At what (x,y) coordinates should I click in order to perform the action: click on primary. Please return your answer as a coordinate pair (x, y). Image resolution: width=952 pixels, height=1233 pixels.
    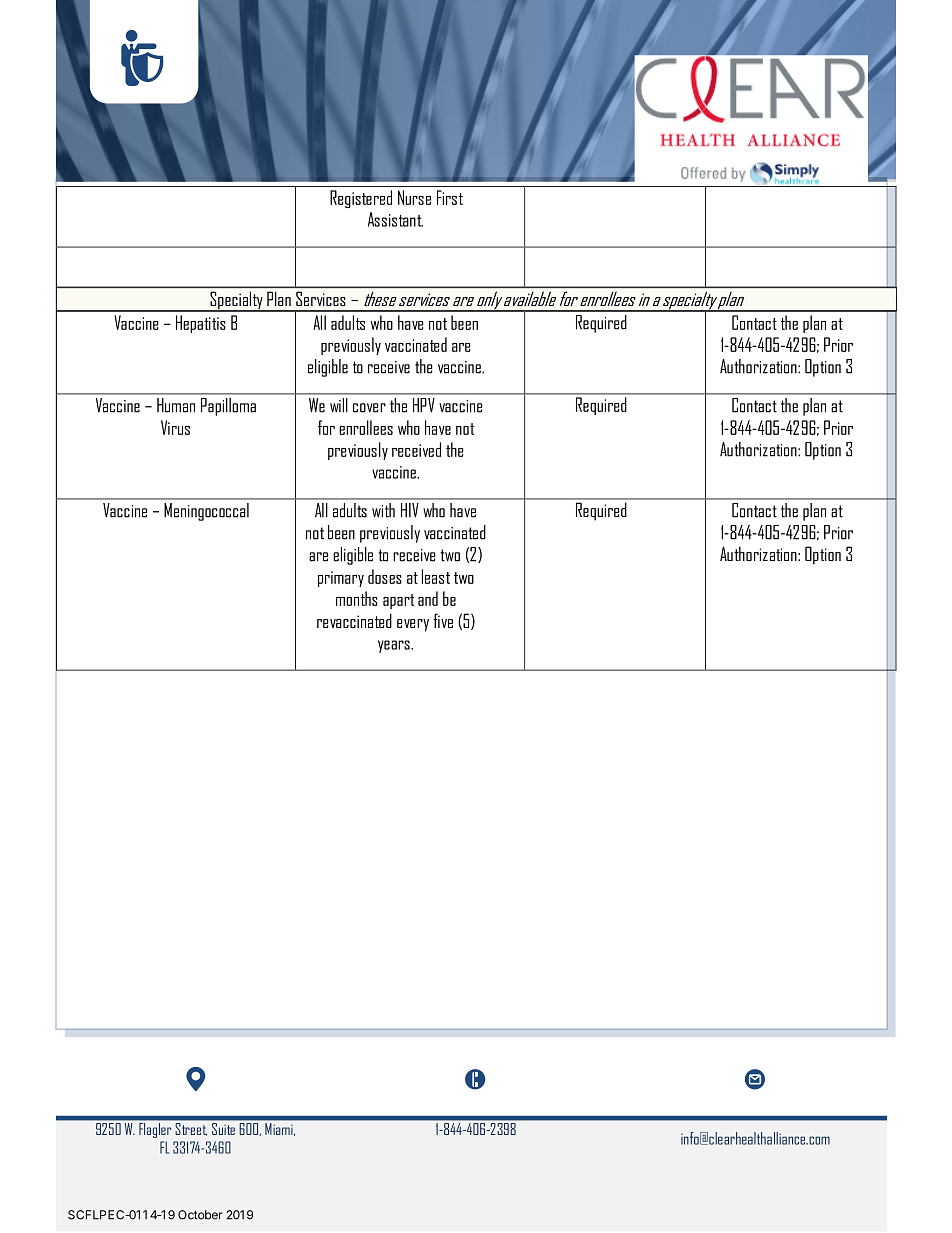
    Looking at the image, I should click on (341, 579).
